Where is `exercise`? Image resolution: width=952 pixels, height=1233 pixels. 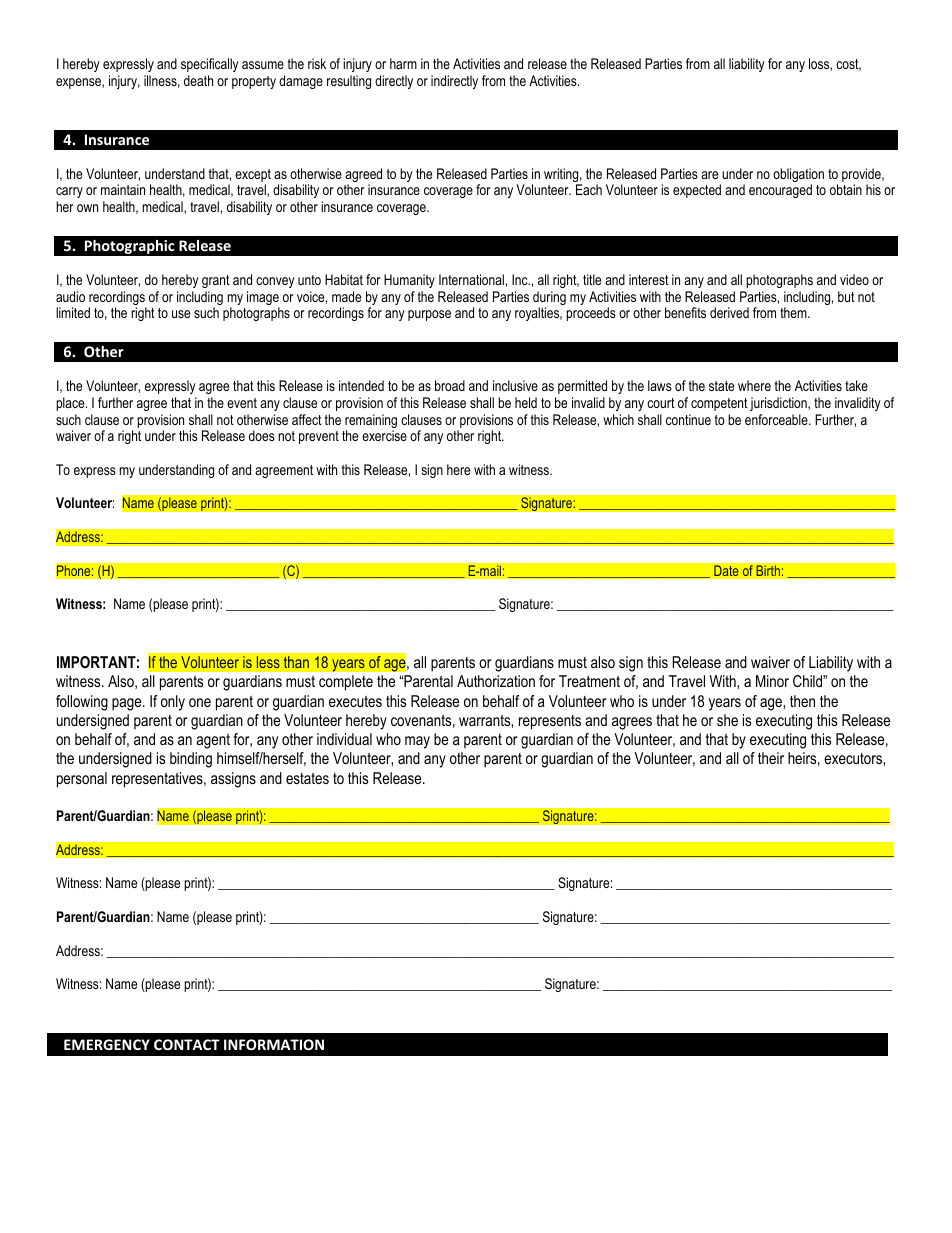 exercise is located at coordinates (384, 435).
